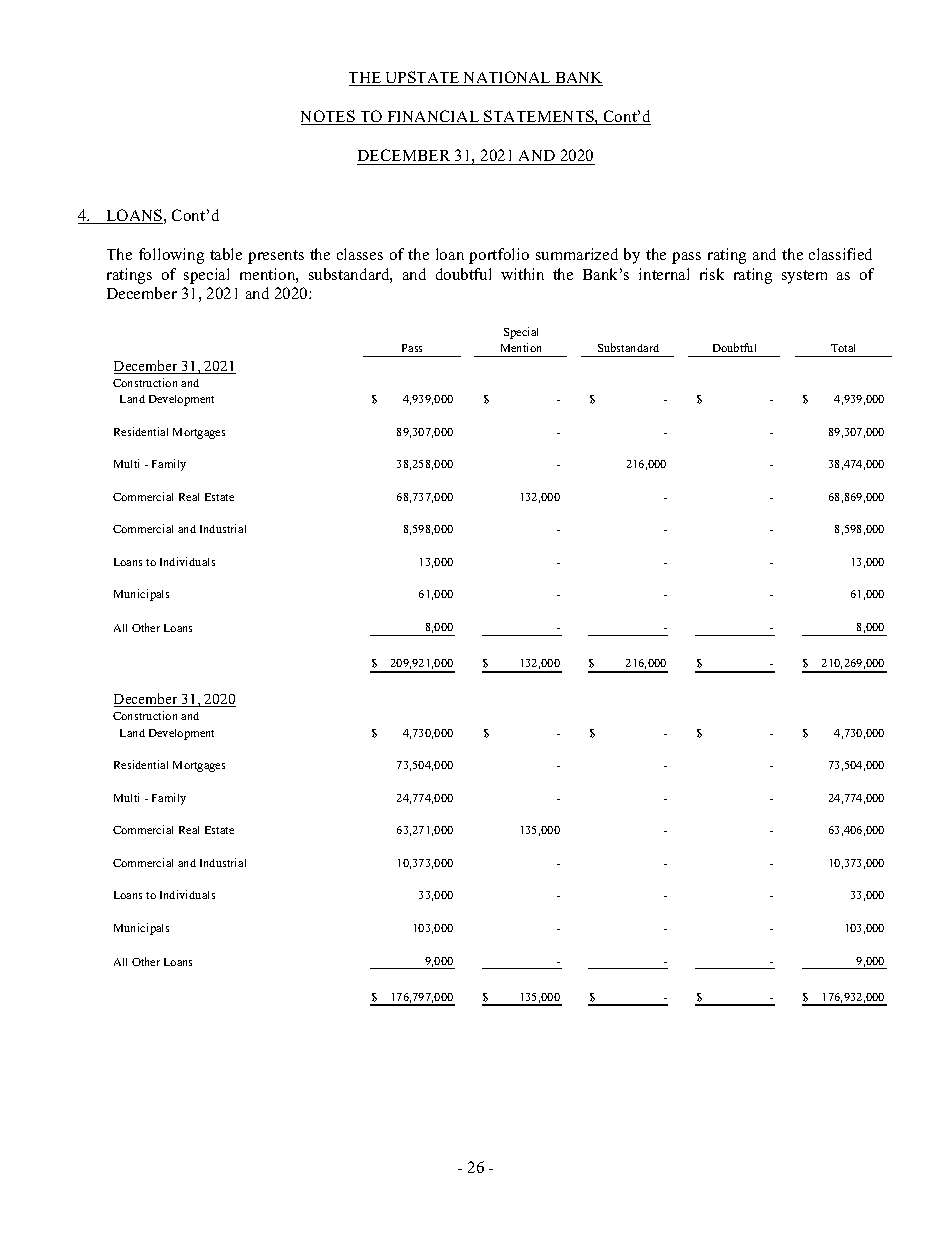 The height and width of the screenshot is (1233, 952). I want to click on classified, so click(840, 254).
